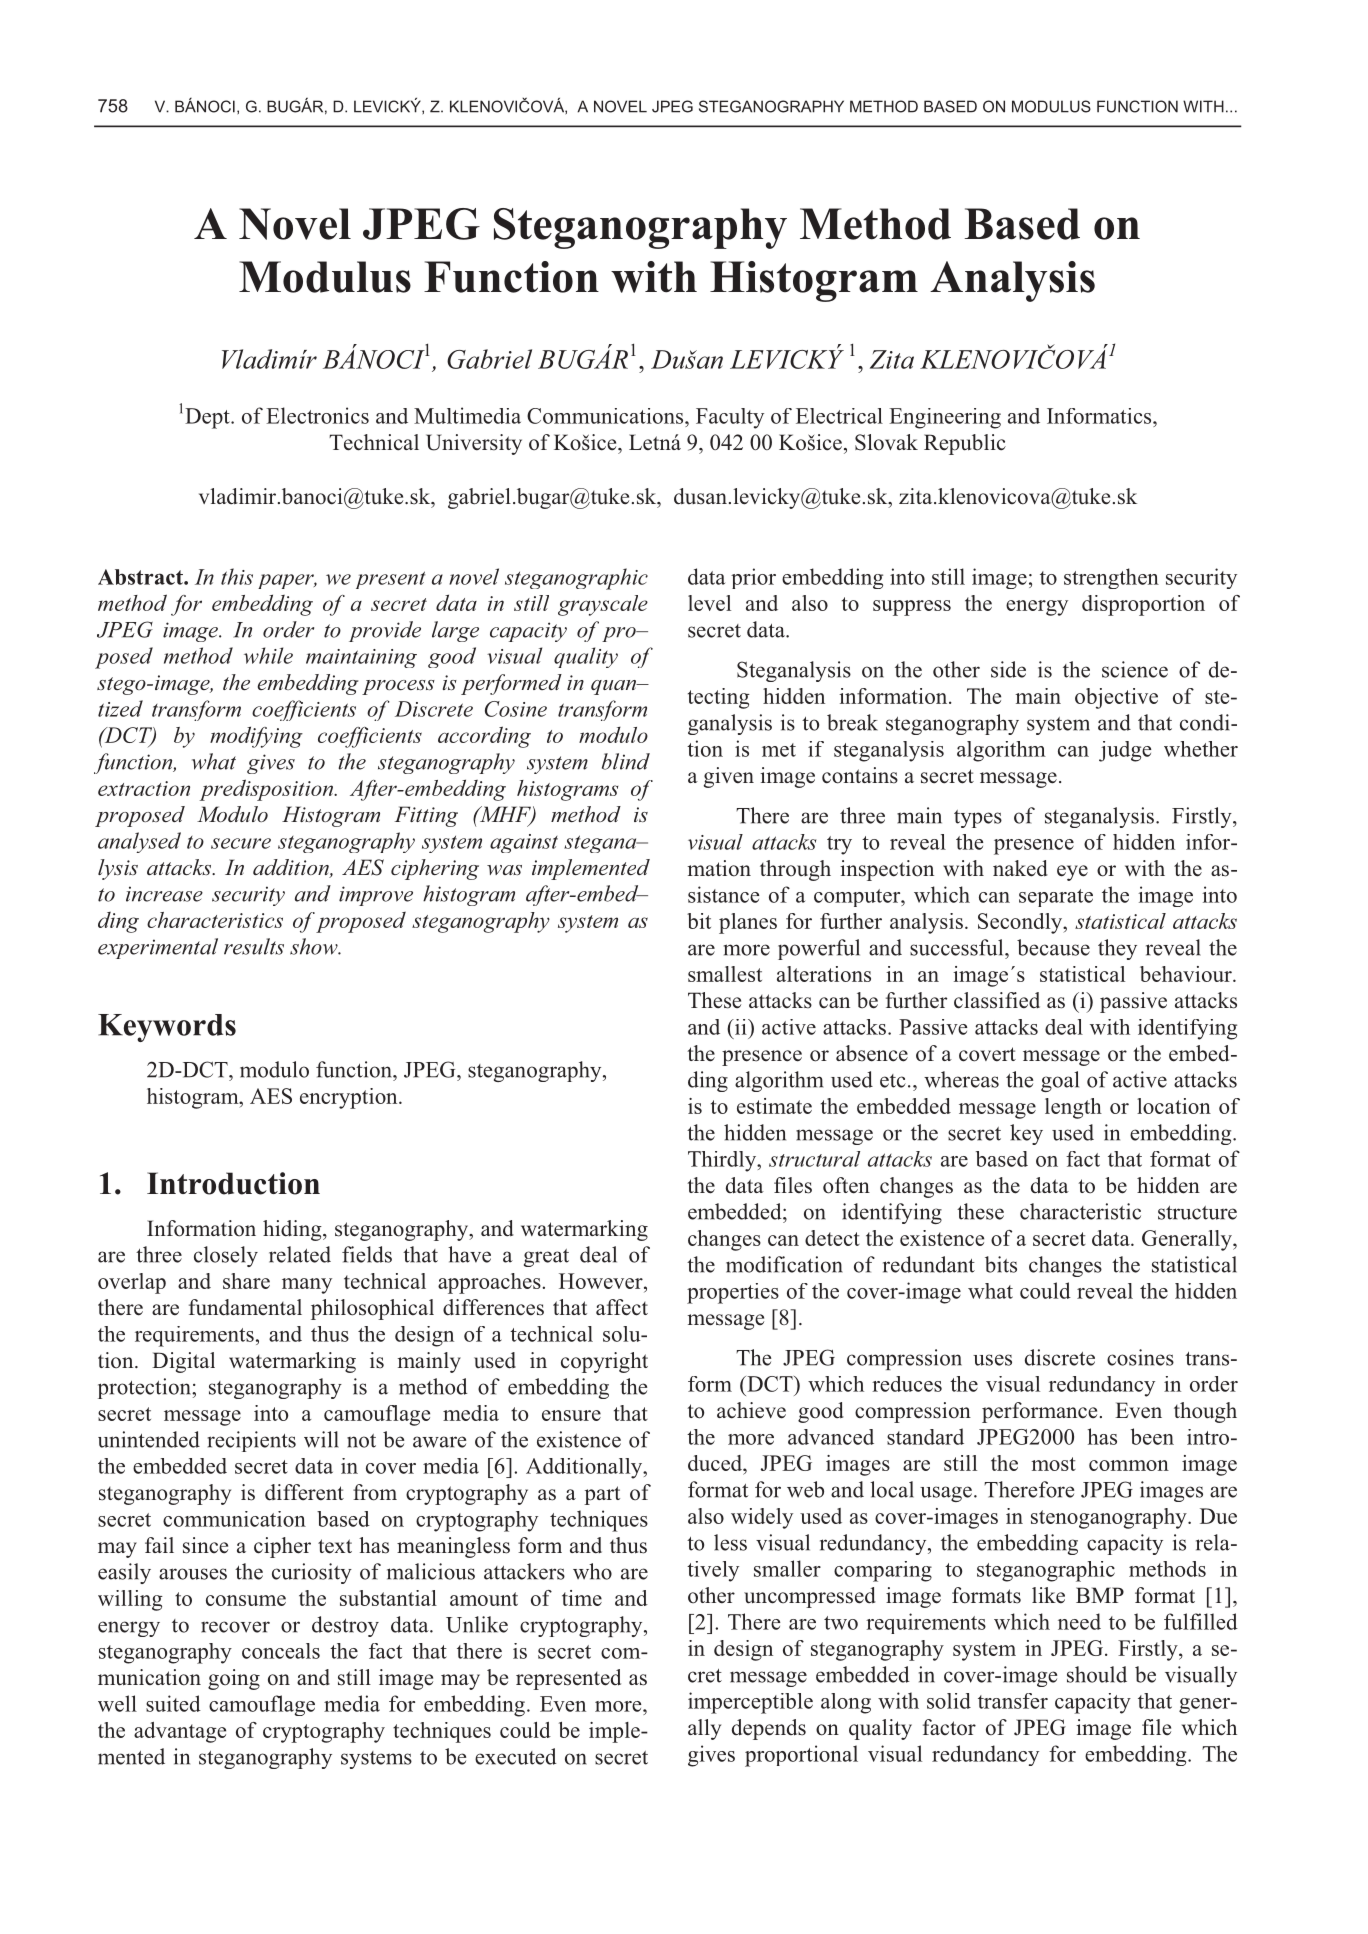  I want to click on Faculty, so click(730, 418).
